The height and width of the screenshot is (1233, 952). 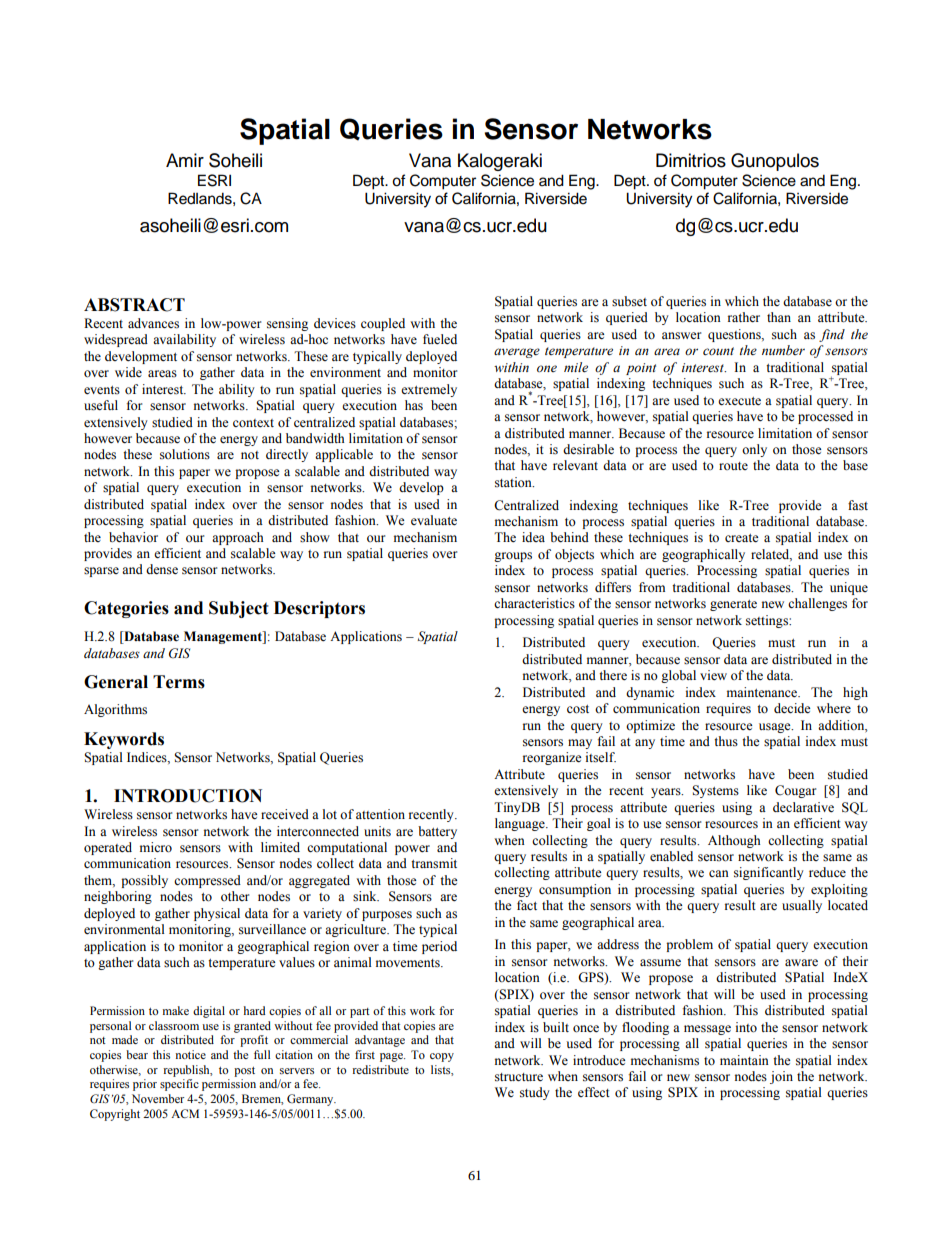 I want to click on Amir, so click(x=185, y=160).
